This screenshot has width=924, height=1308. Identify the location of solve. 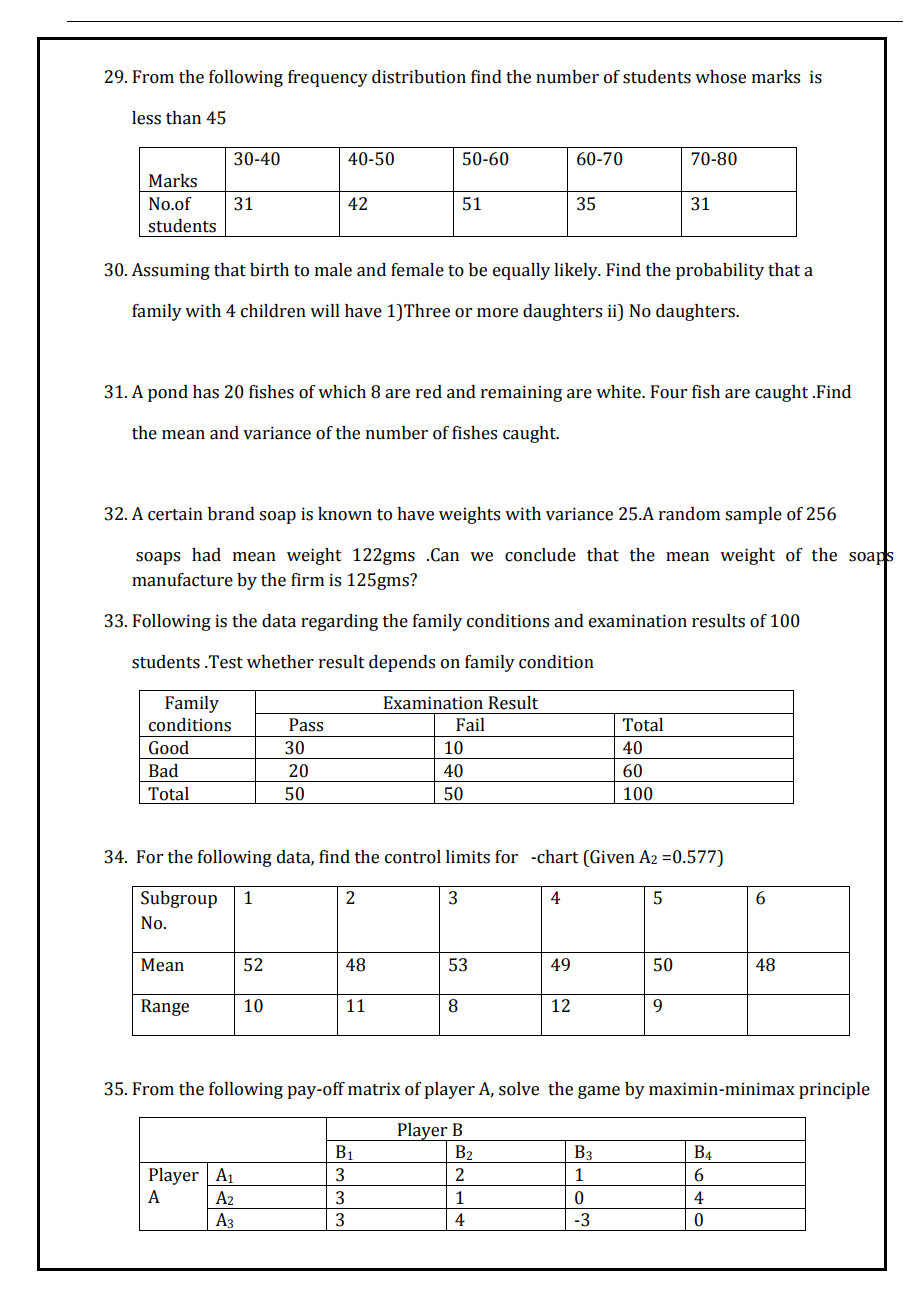
(519, 1089).
